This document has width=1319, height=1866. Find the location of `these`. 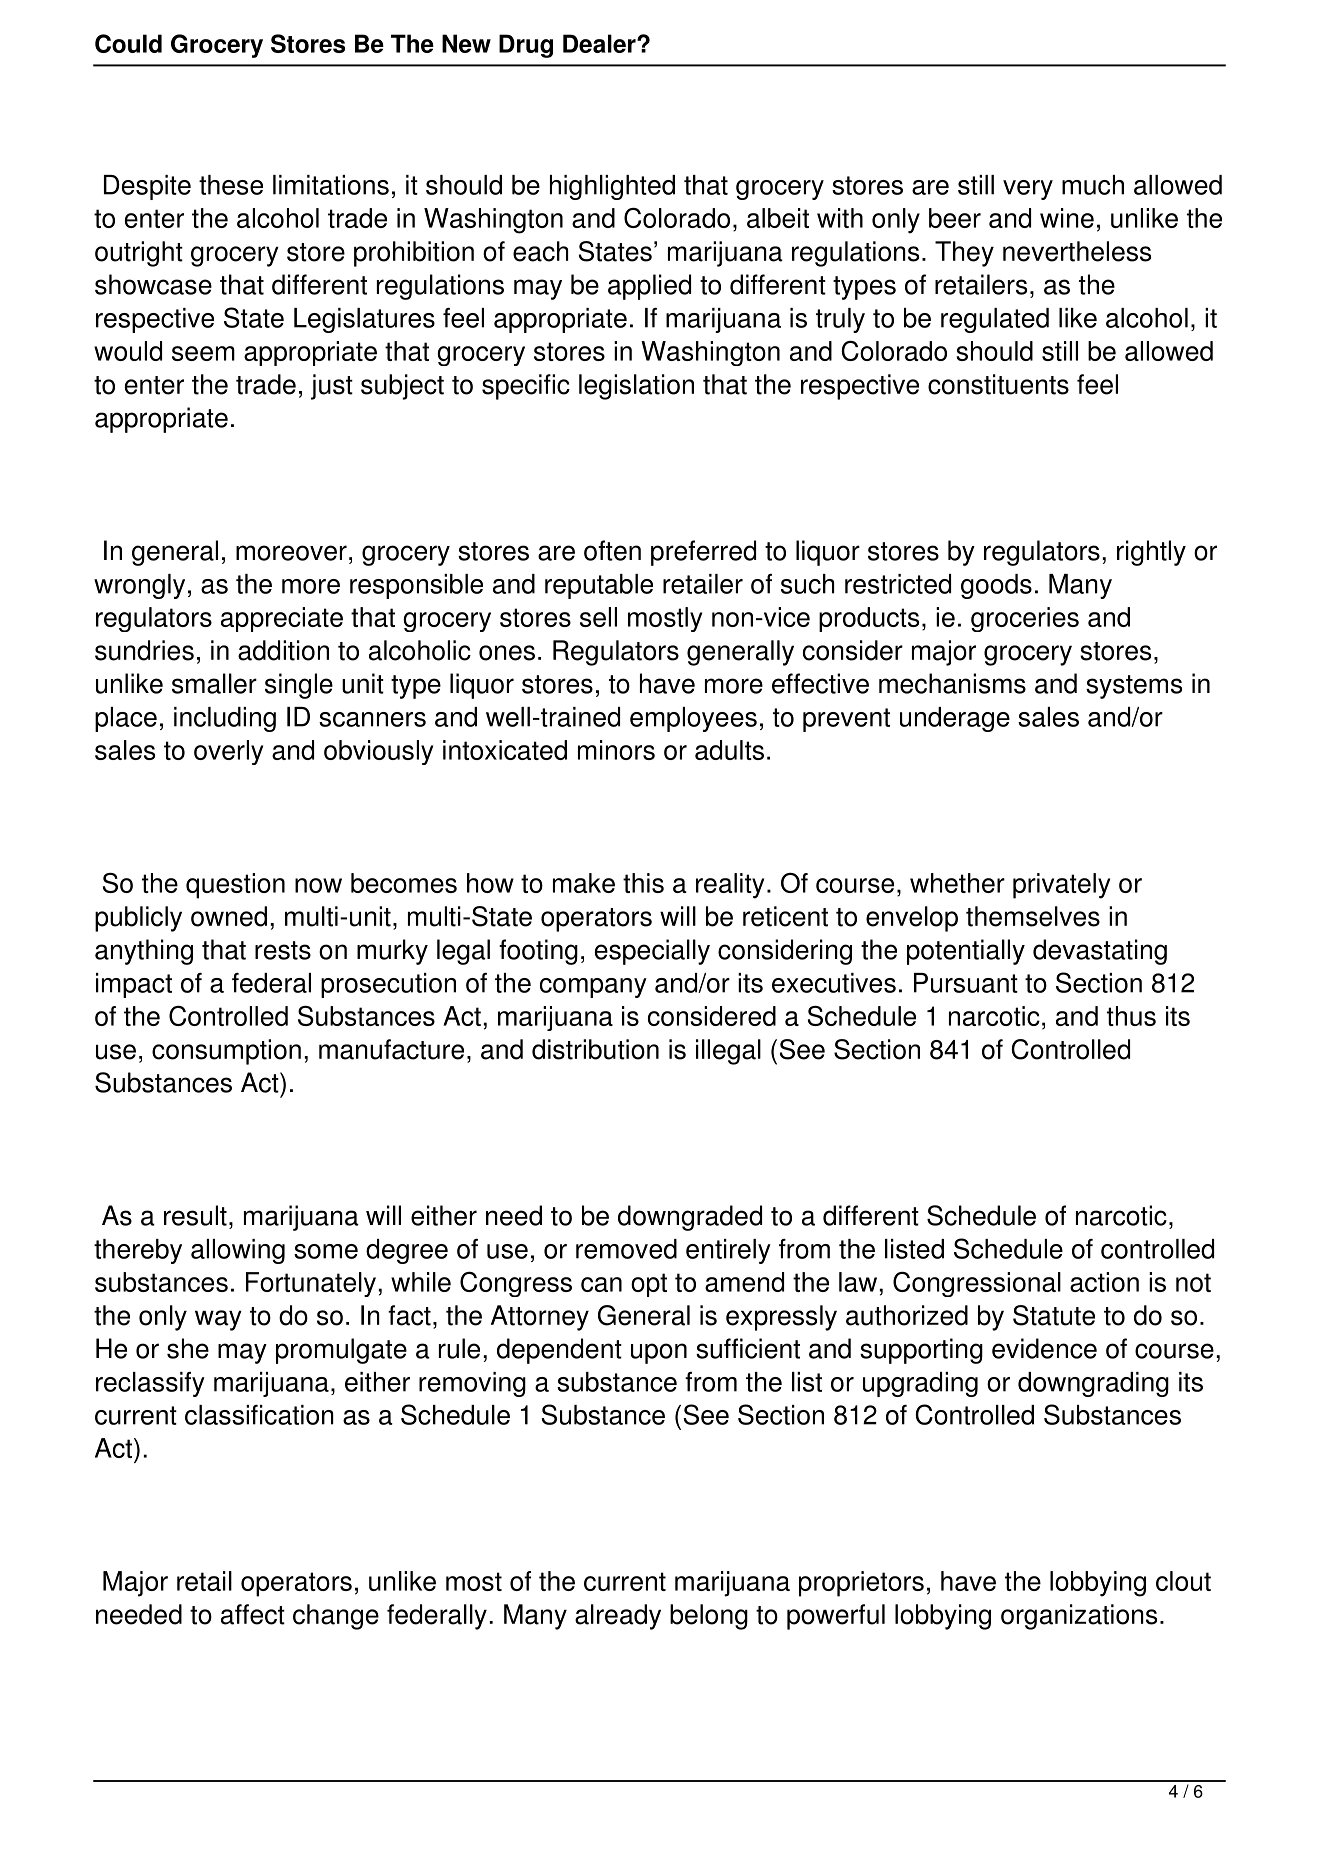

these is located at coordinates (231, 185).
